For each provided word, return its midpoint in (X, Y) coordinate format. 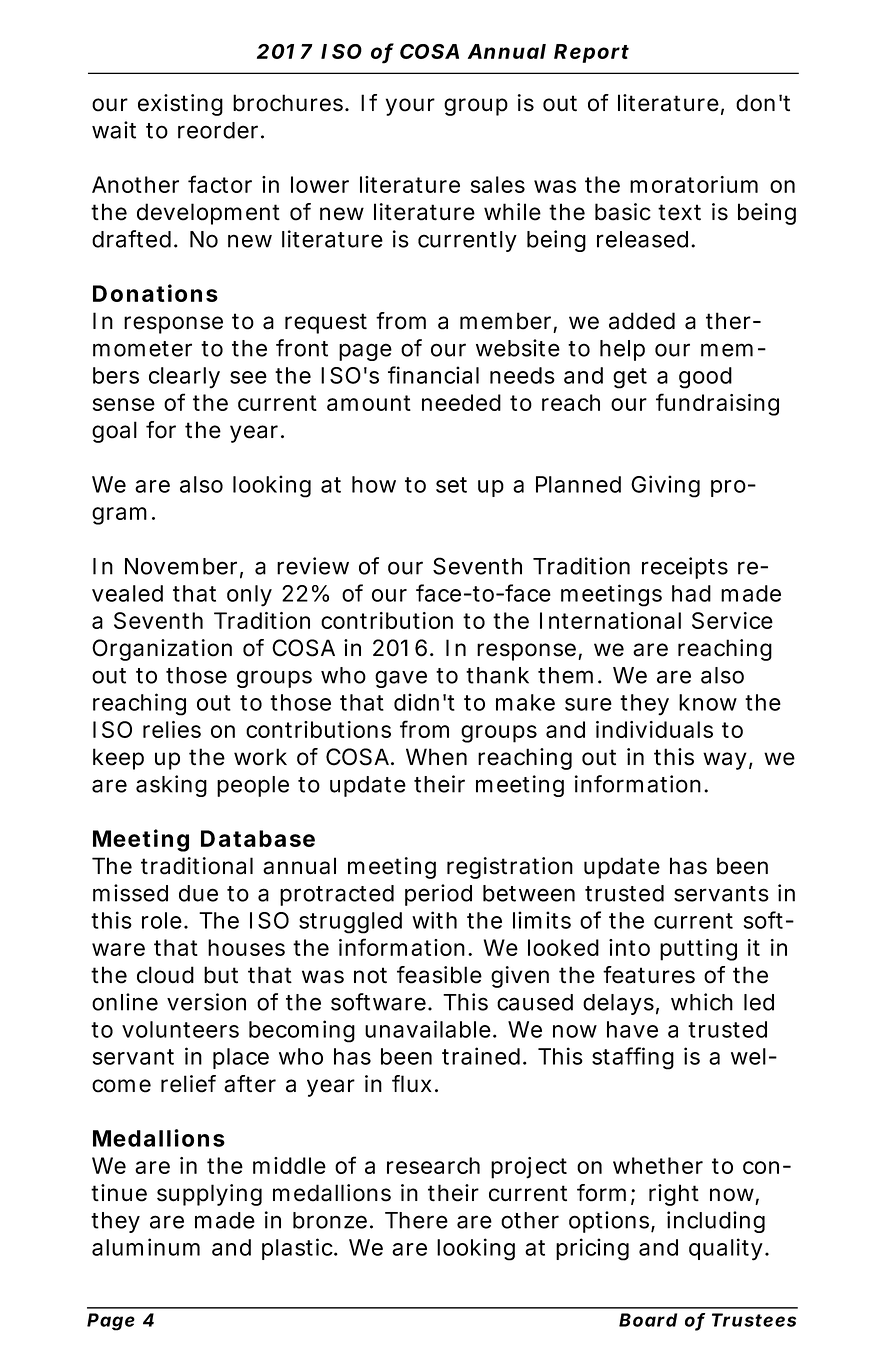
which (702, 1002)
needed (461, 402)
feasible (439, 975)
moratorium (694, 184)
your (410, 107)
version (206, 1002)
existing (180, 105)
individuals (654, 729)
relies (172, 729)
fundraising (717, 404)
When (436, 757)
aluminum (146, 1247)
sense (124, 404)
